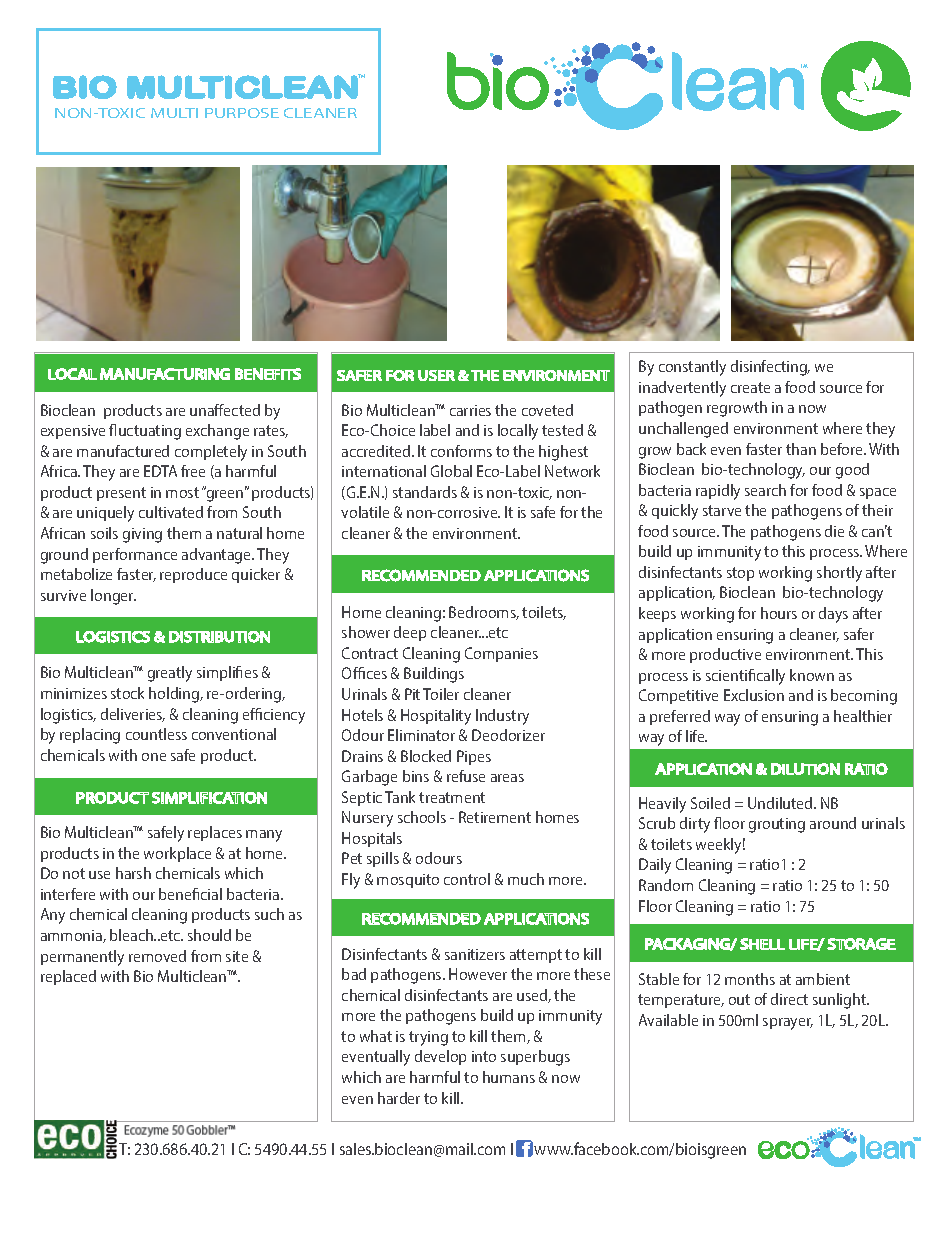 This screenshot has height=1233, width=952. What do you see at coordinates (410, 633) in the screenshot?
I see `deep` at bounding box center [410, 633].
